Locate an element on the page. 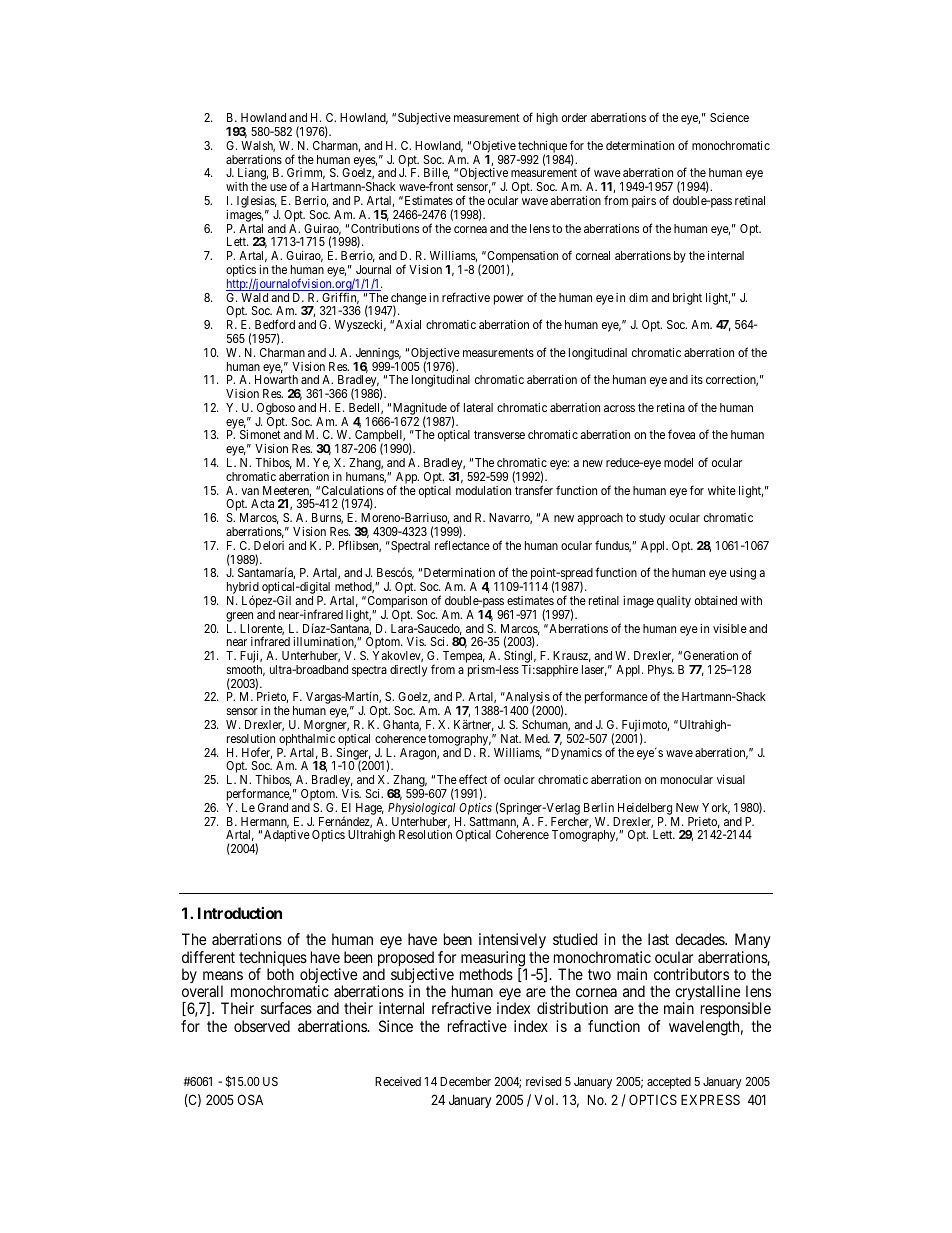 Image resolution: width=952 pixels, height=1233 pixels. Science is located at coordinates (729, 117).
